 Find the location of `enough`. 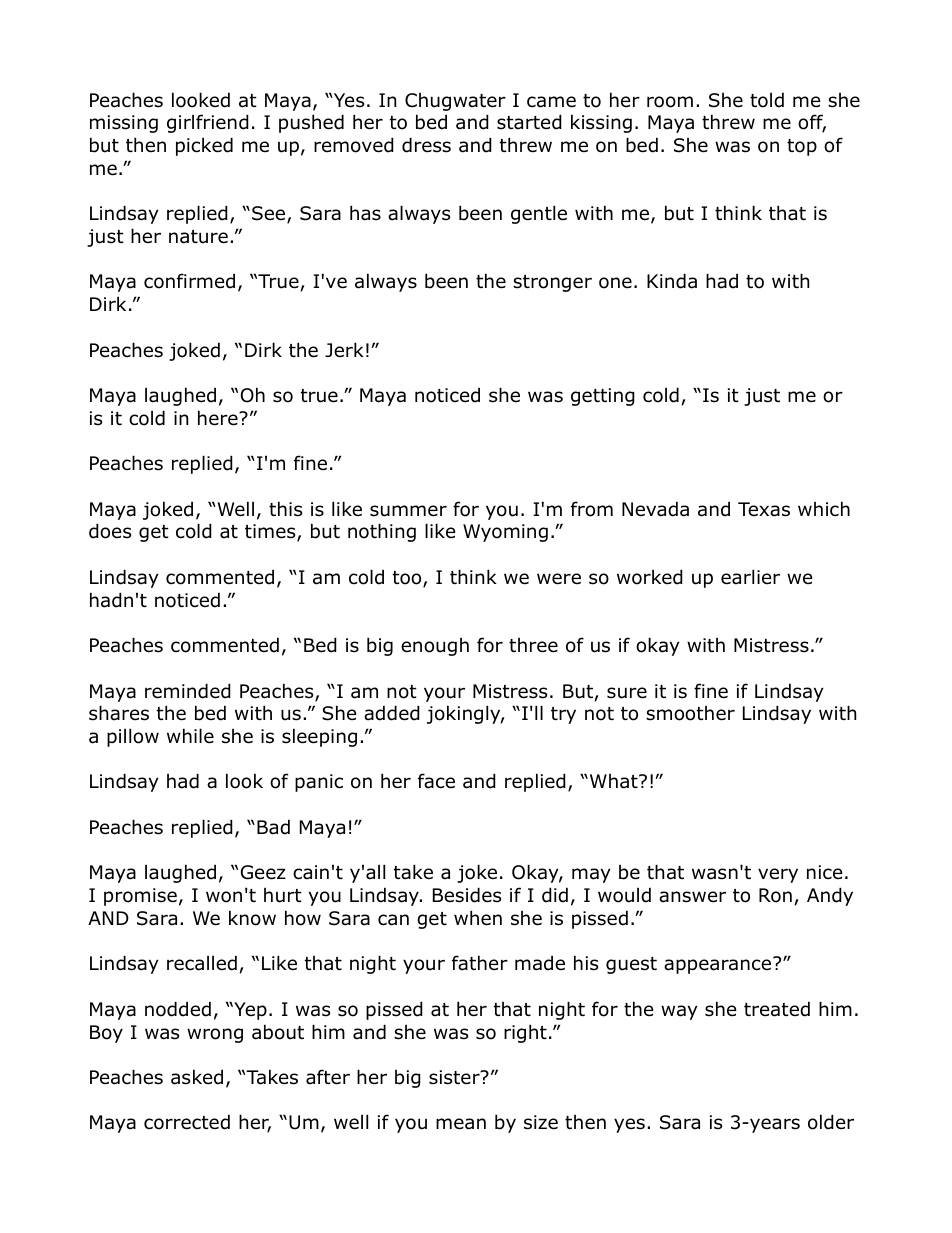

enough is located at coordinates (435, 647).
